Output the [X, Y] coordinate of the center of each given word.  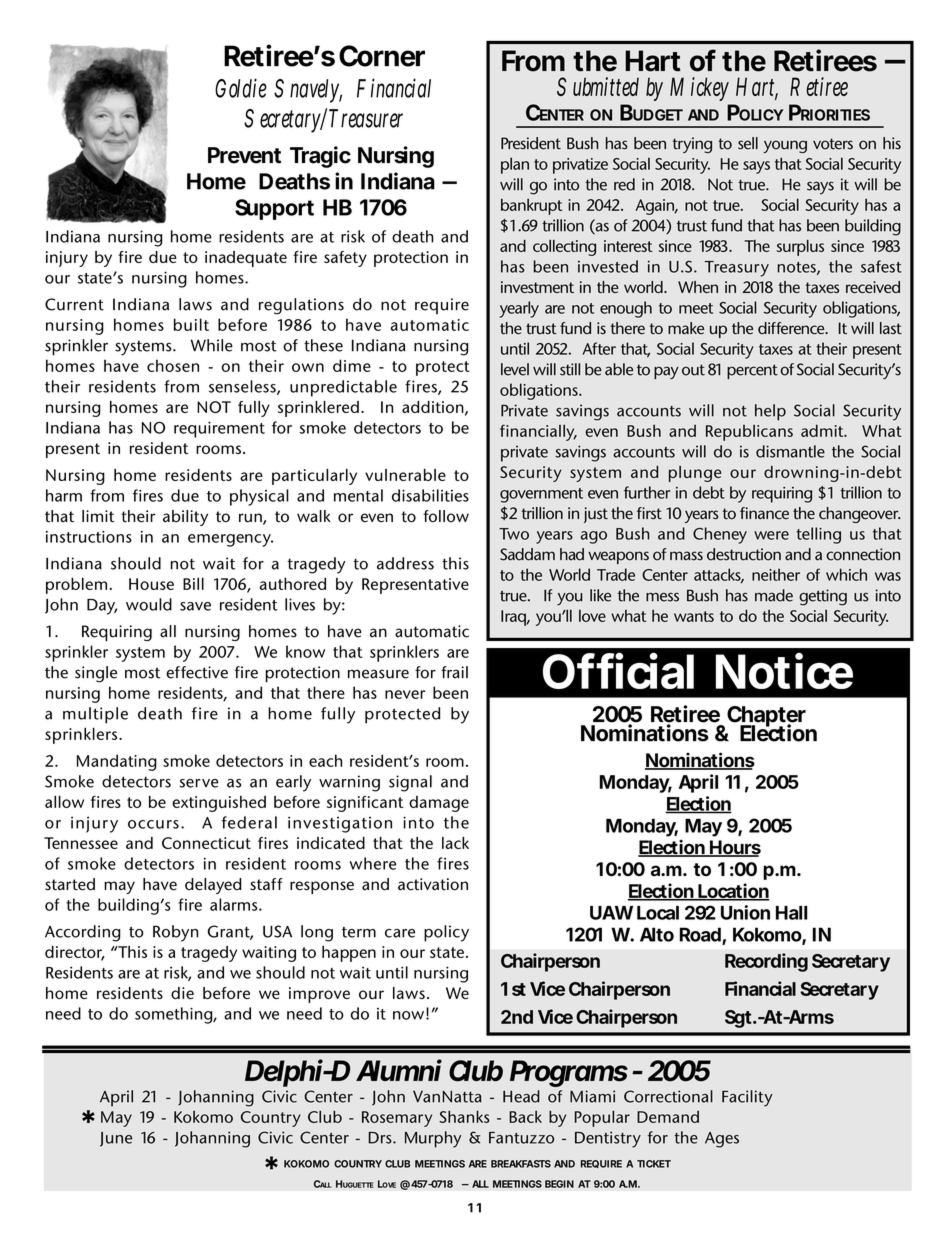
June [116, 1139]
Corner [382, 56]
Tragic [320, 157]
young [785, 146]
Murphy [433, 1139]
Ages [722, 1140]
